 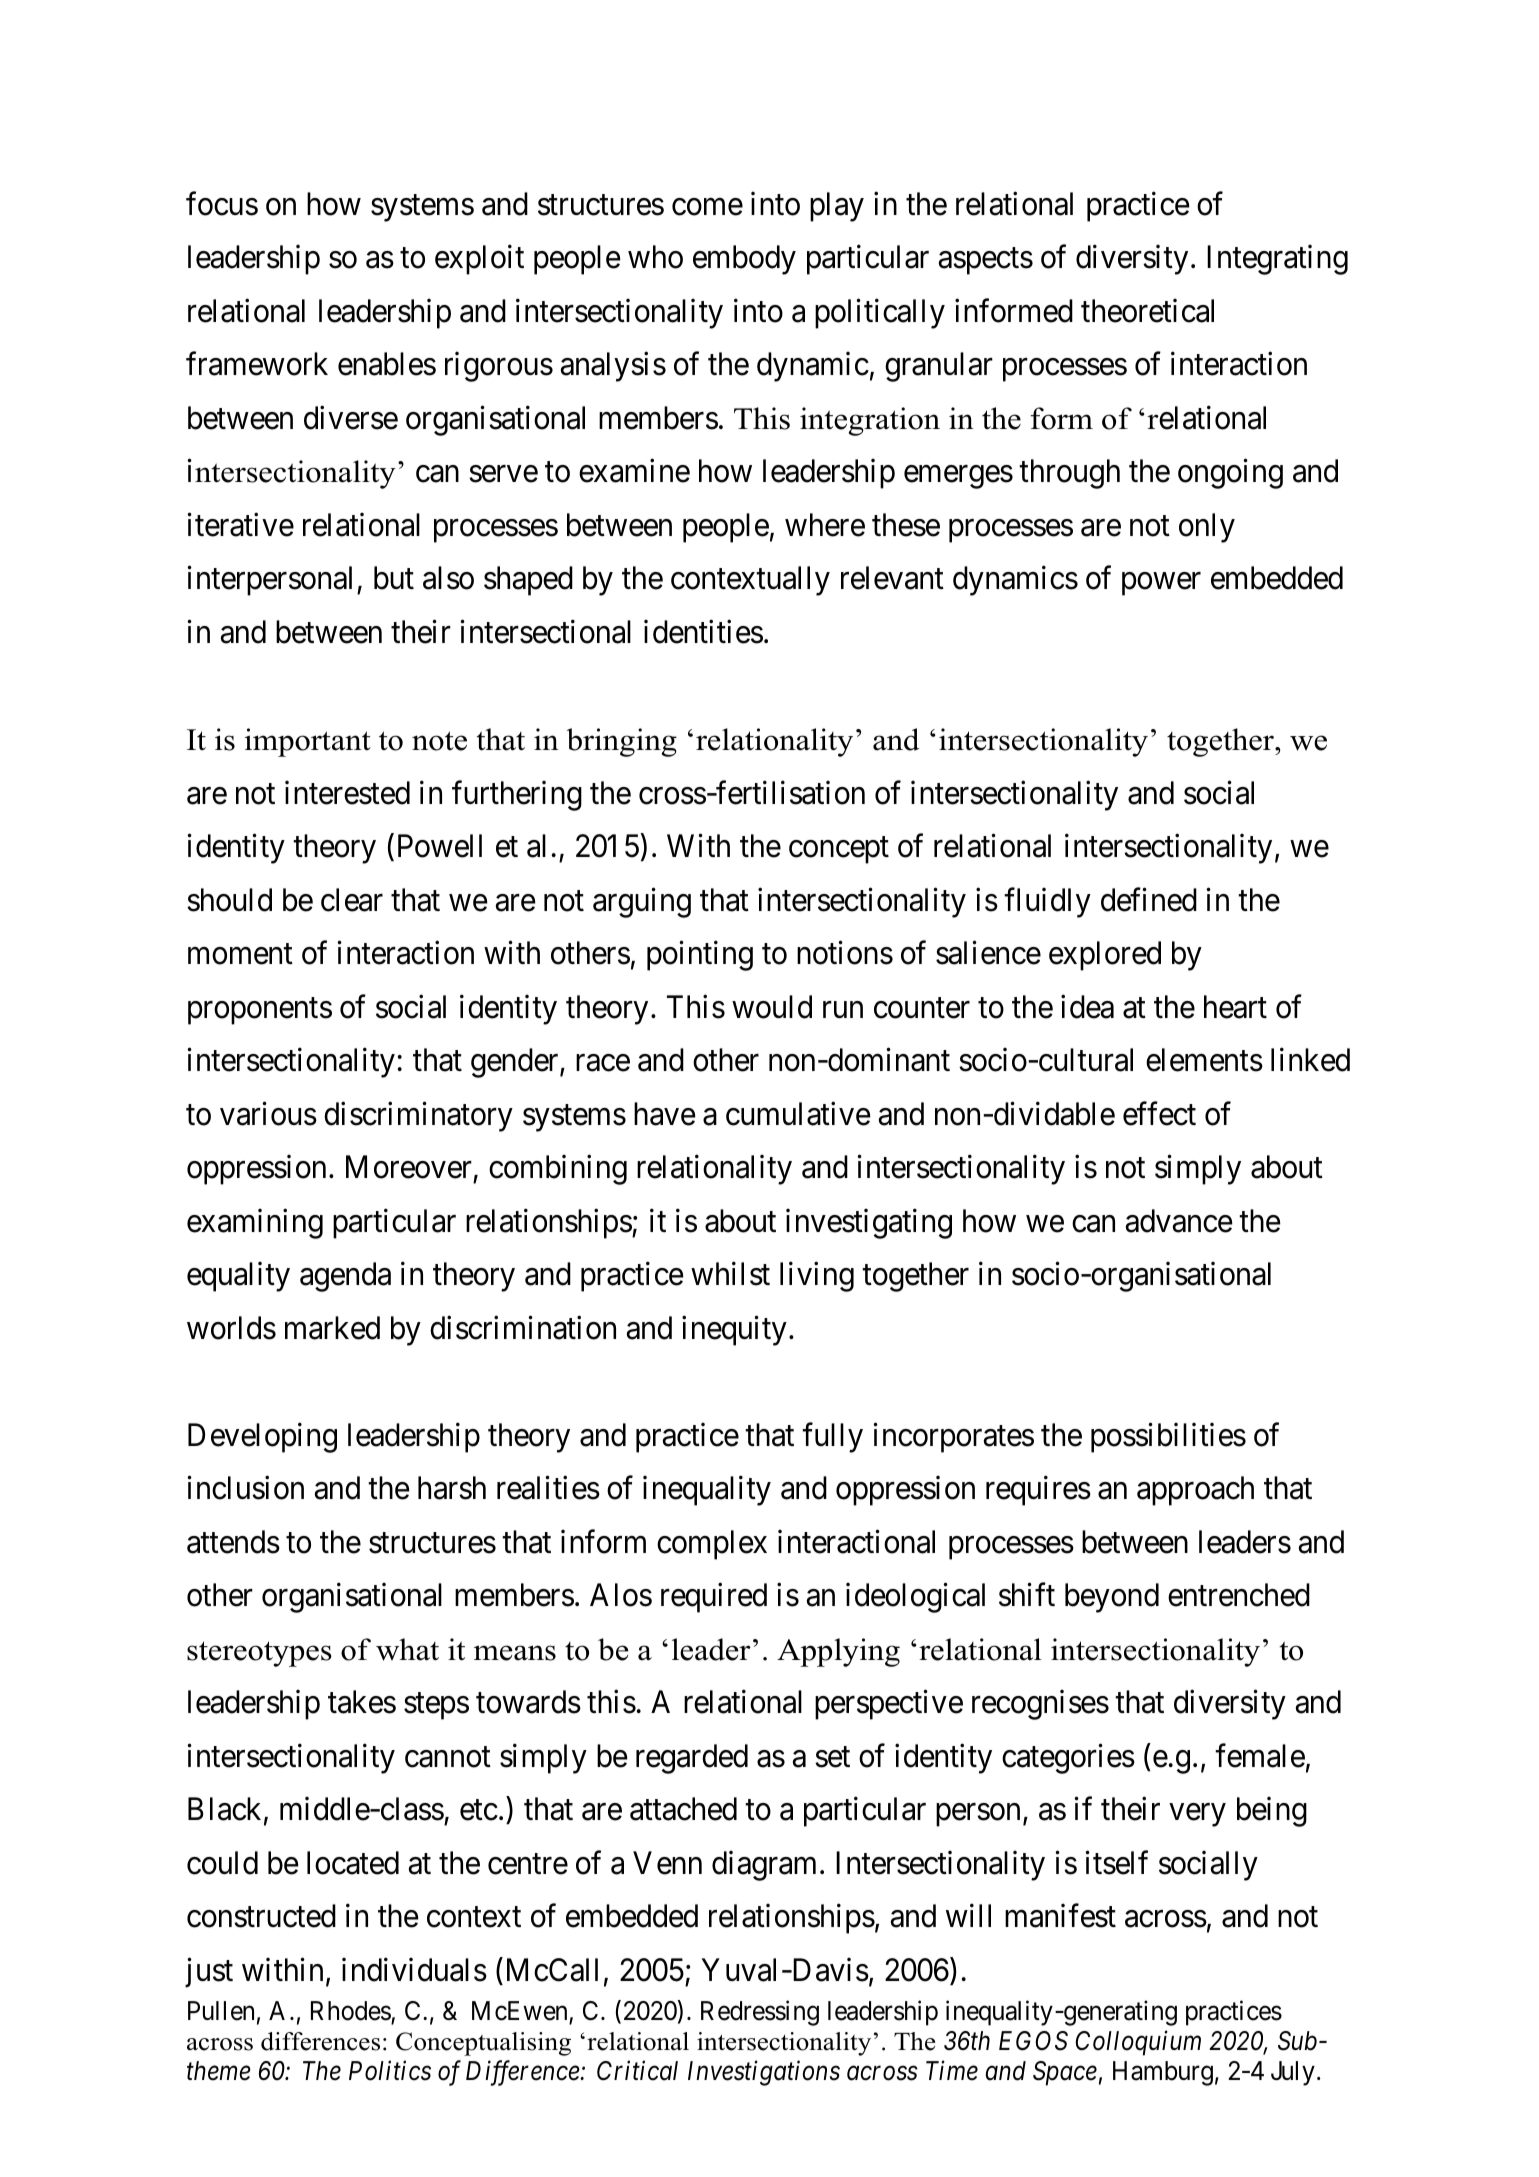 I want to click on required, so click(x=714, y=1598).
